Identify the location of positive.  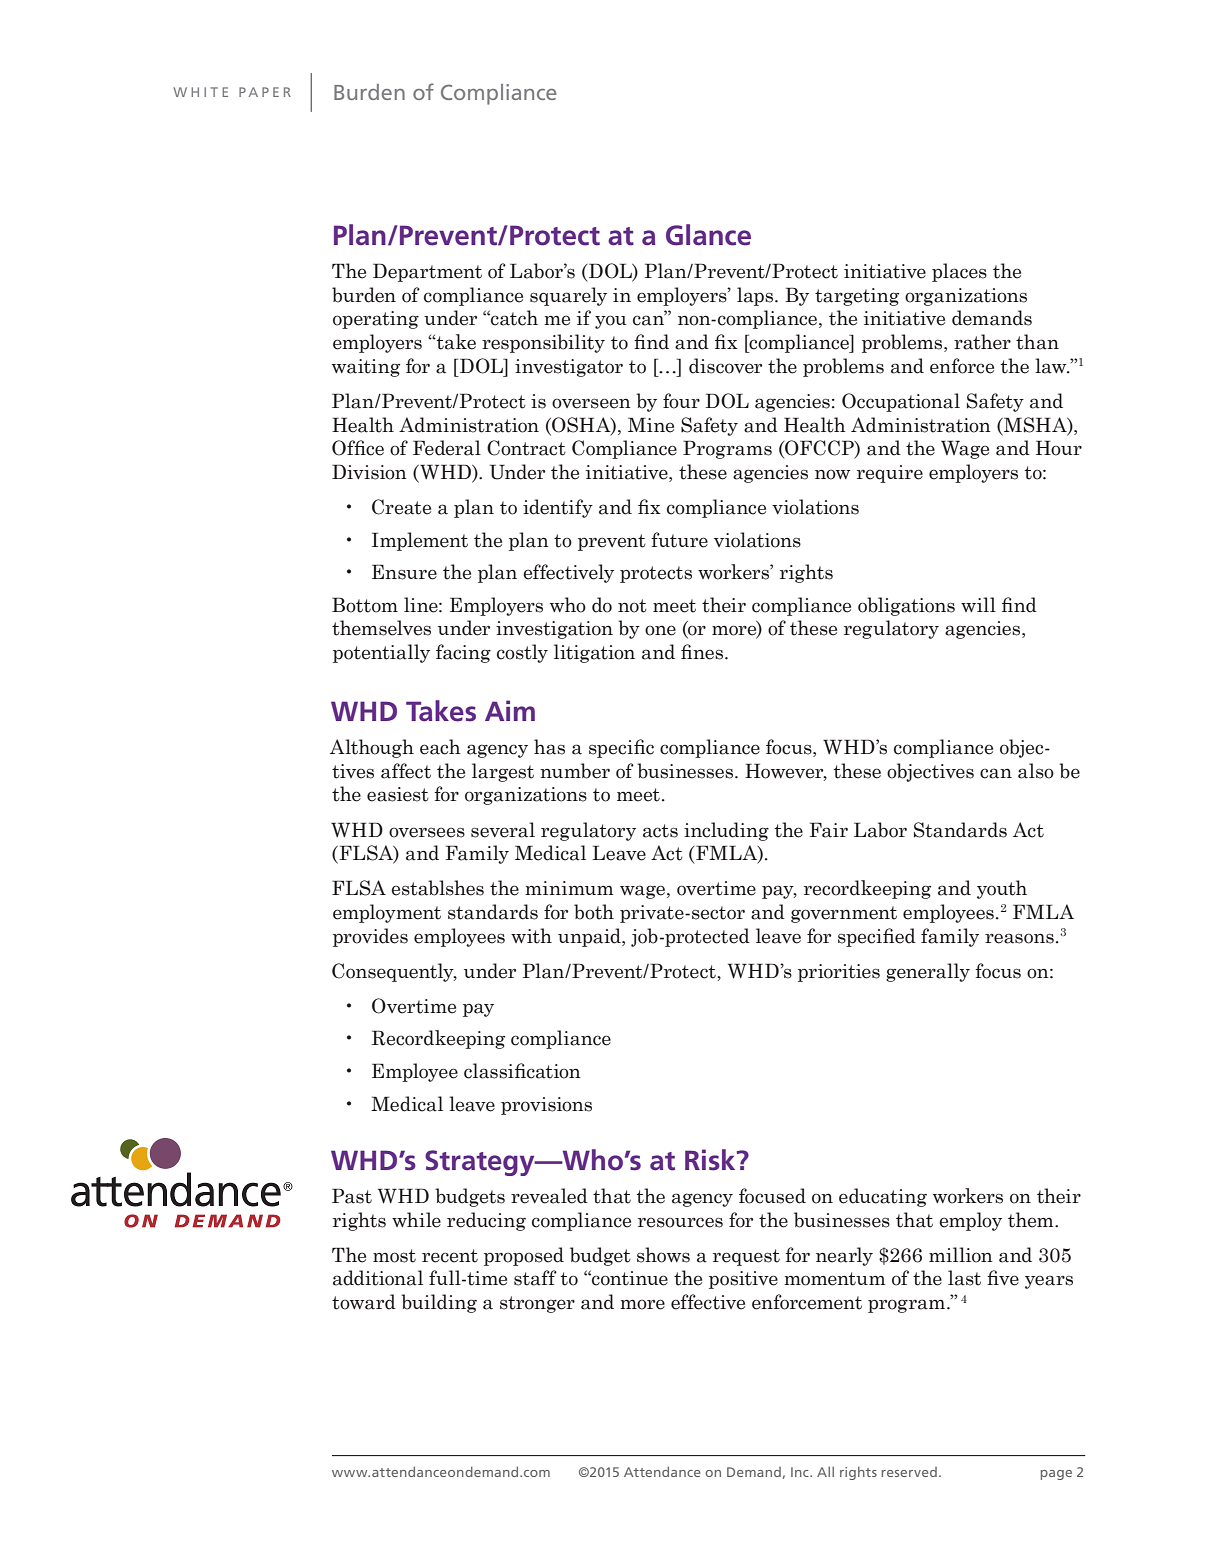
(743, 1280).
